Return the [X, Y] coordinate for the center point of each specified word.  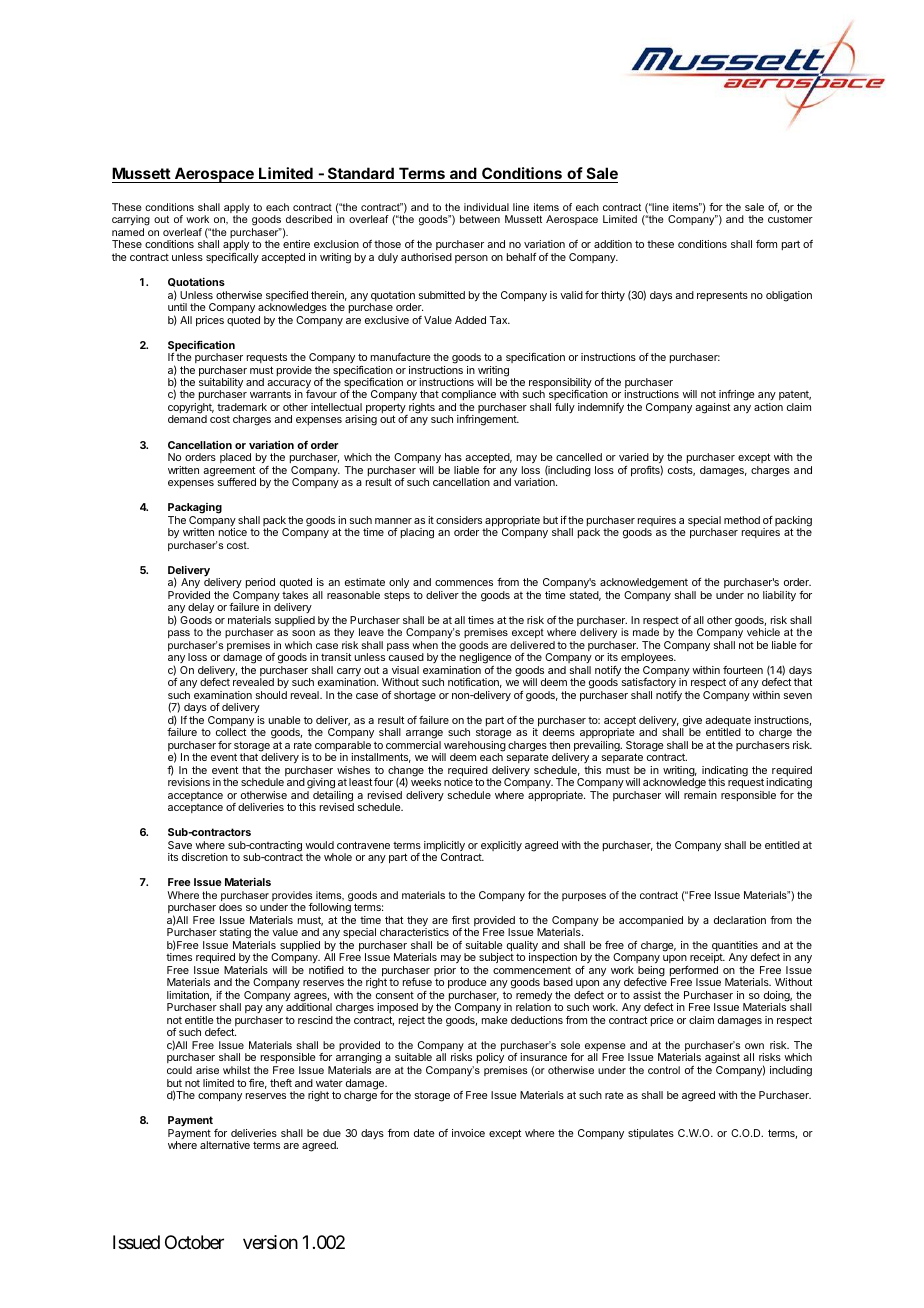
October [194, 1242]
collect [231, 732]
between [480, 219]
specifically [232, 258]
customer [790, 219]
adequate [728, 722]
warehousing [474, 747]
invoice [468, 1133]
